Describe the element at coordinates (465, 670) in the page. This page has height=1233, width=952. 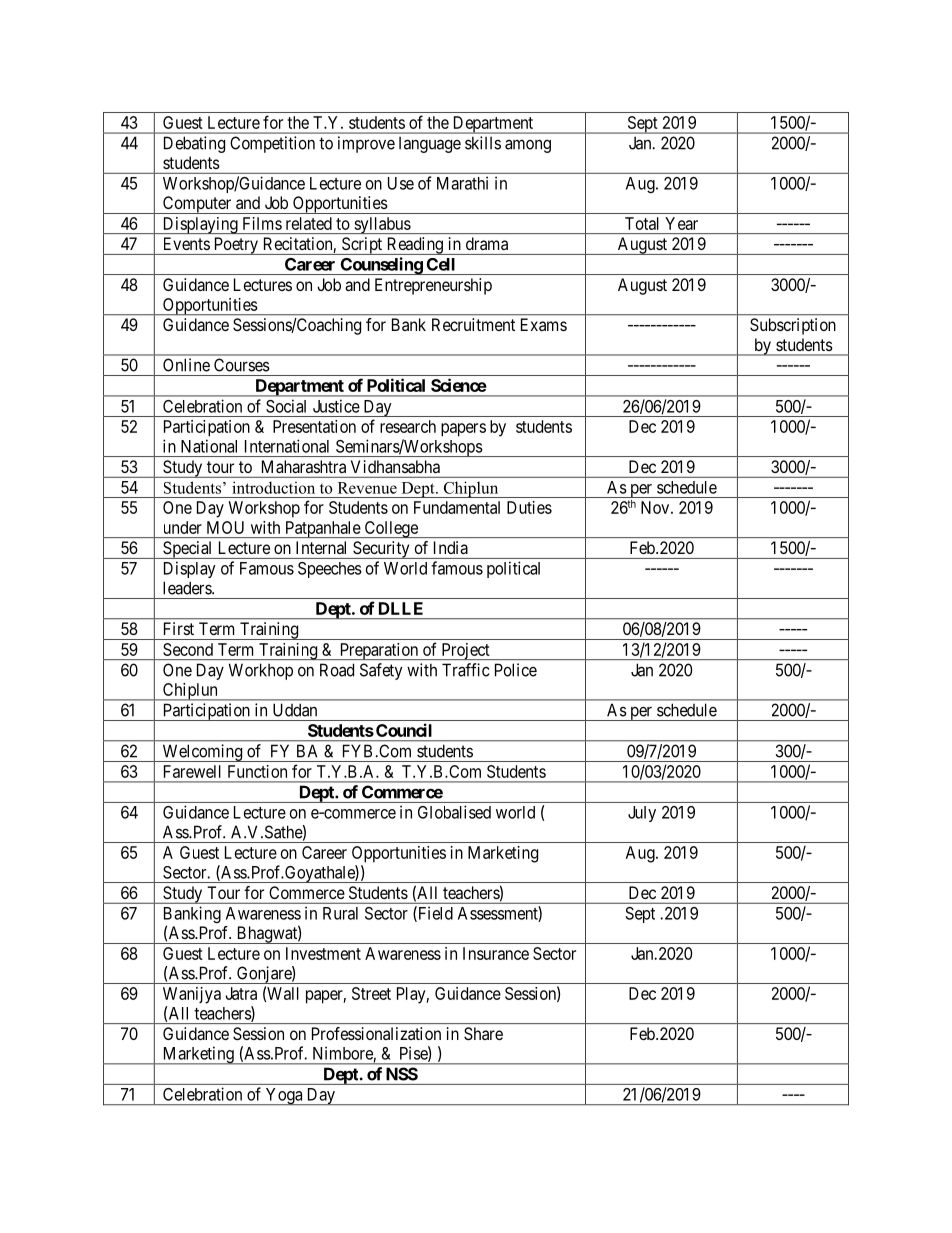
I see `Traffic` at that location.
